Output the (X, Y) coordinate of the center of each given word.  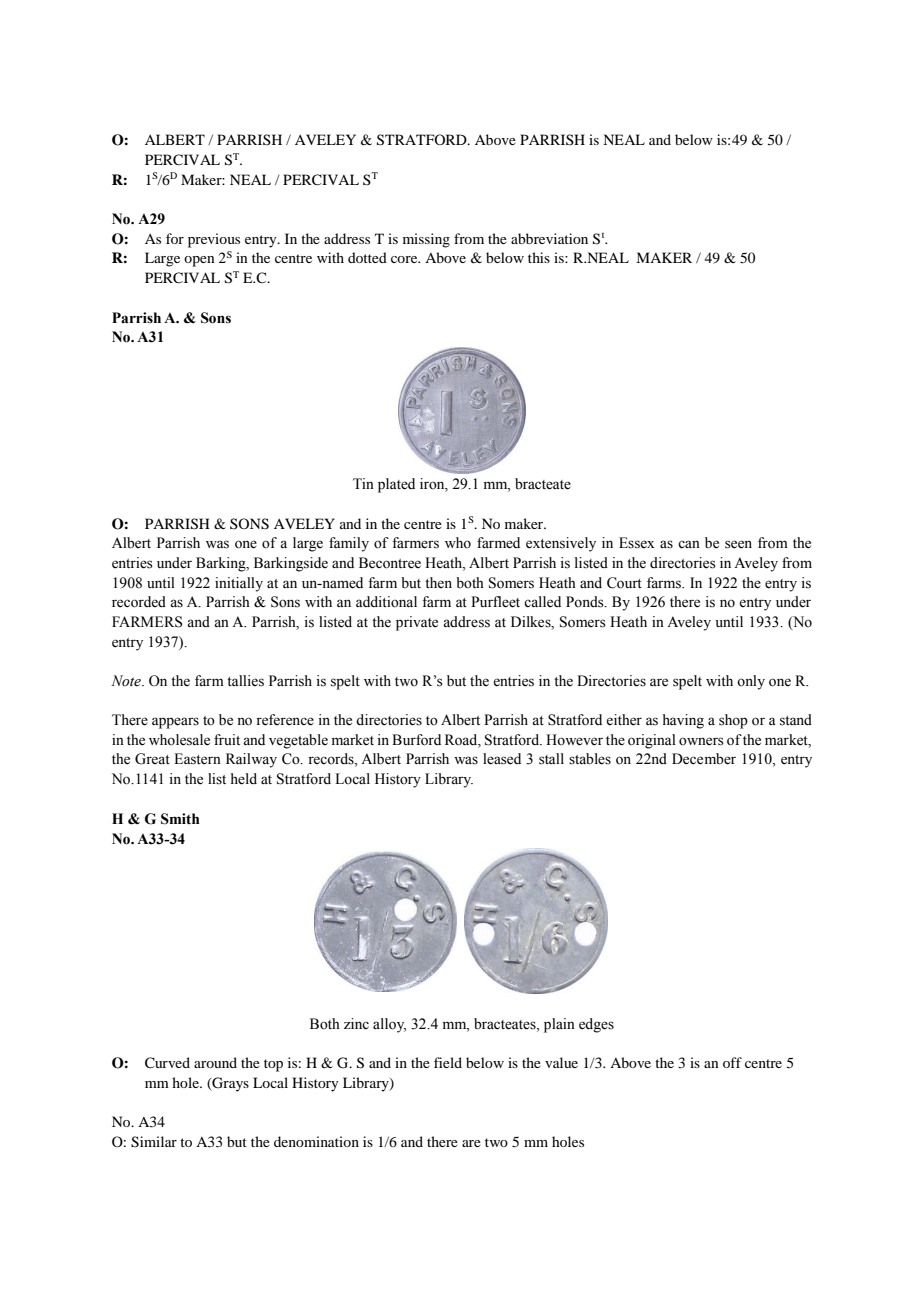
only (751, 682)
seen (738, 544)
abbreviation (549, 238)
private (417, 623)
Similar (154, 1142)
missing (426, 240)
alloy (389, 1025)
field (448, 1062)
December (704, 759)
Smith (180, 819)
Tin (363, 483)
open (199, 261)
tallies (245, 681)
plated (396, 485)
